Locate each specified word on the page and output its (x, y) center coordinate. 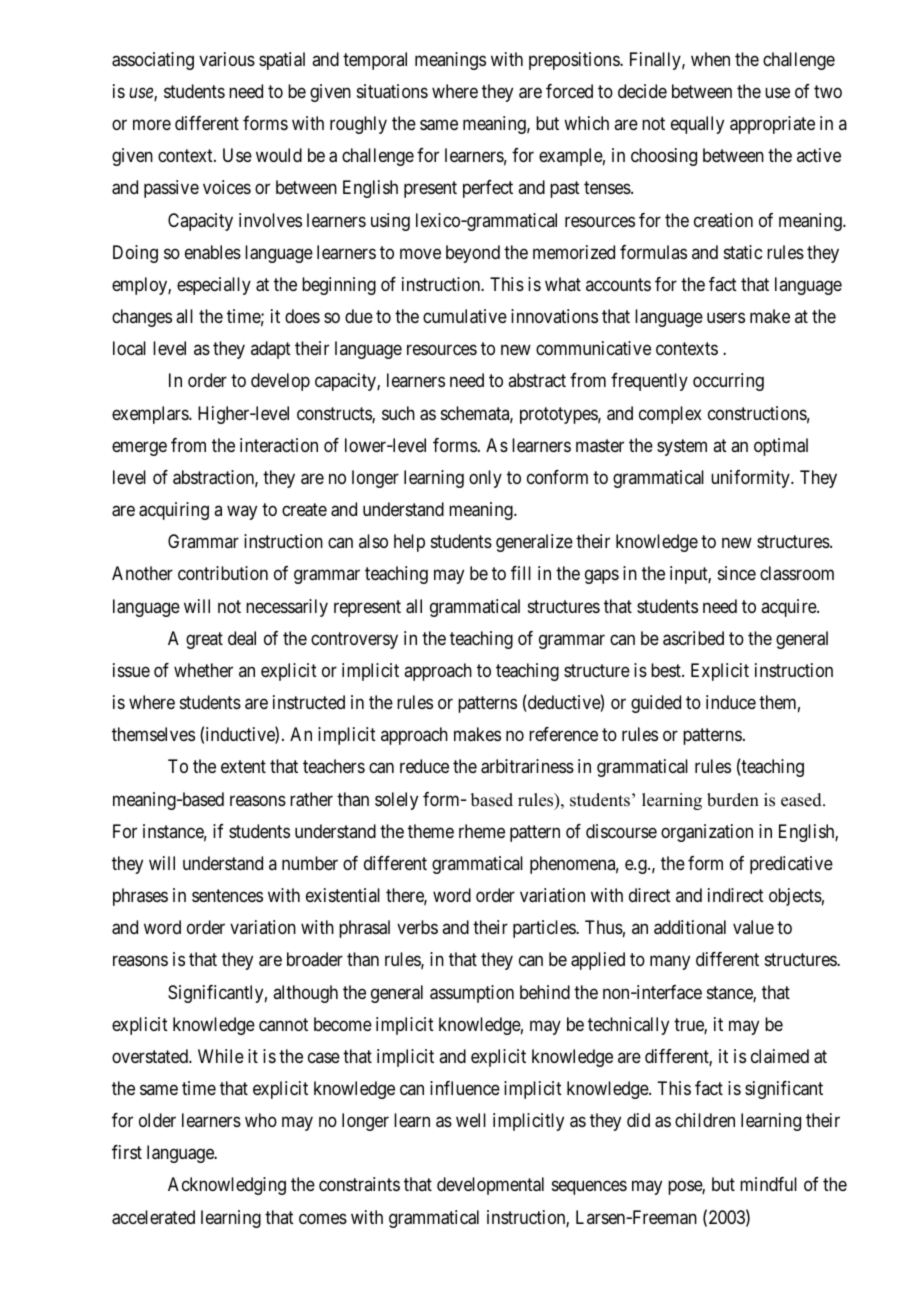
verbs (417, 927)
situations (392, 91)
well (471, 1120)
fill (521, 573)
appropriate (772, 125)
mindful (768, 1184)
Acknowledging (227, 1186)
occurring (728, 382)
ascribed (693, 638)
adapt (271, 350)
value (753, 927)
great (204, 640)
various (227, 59)
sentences (227, 895)
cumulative (465, 316)
